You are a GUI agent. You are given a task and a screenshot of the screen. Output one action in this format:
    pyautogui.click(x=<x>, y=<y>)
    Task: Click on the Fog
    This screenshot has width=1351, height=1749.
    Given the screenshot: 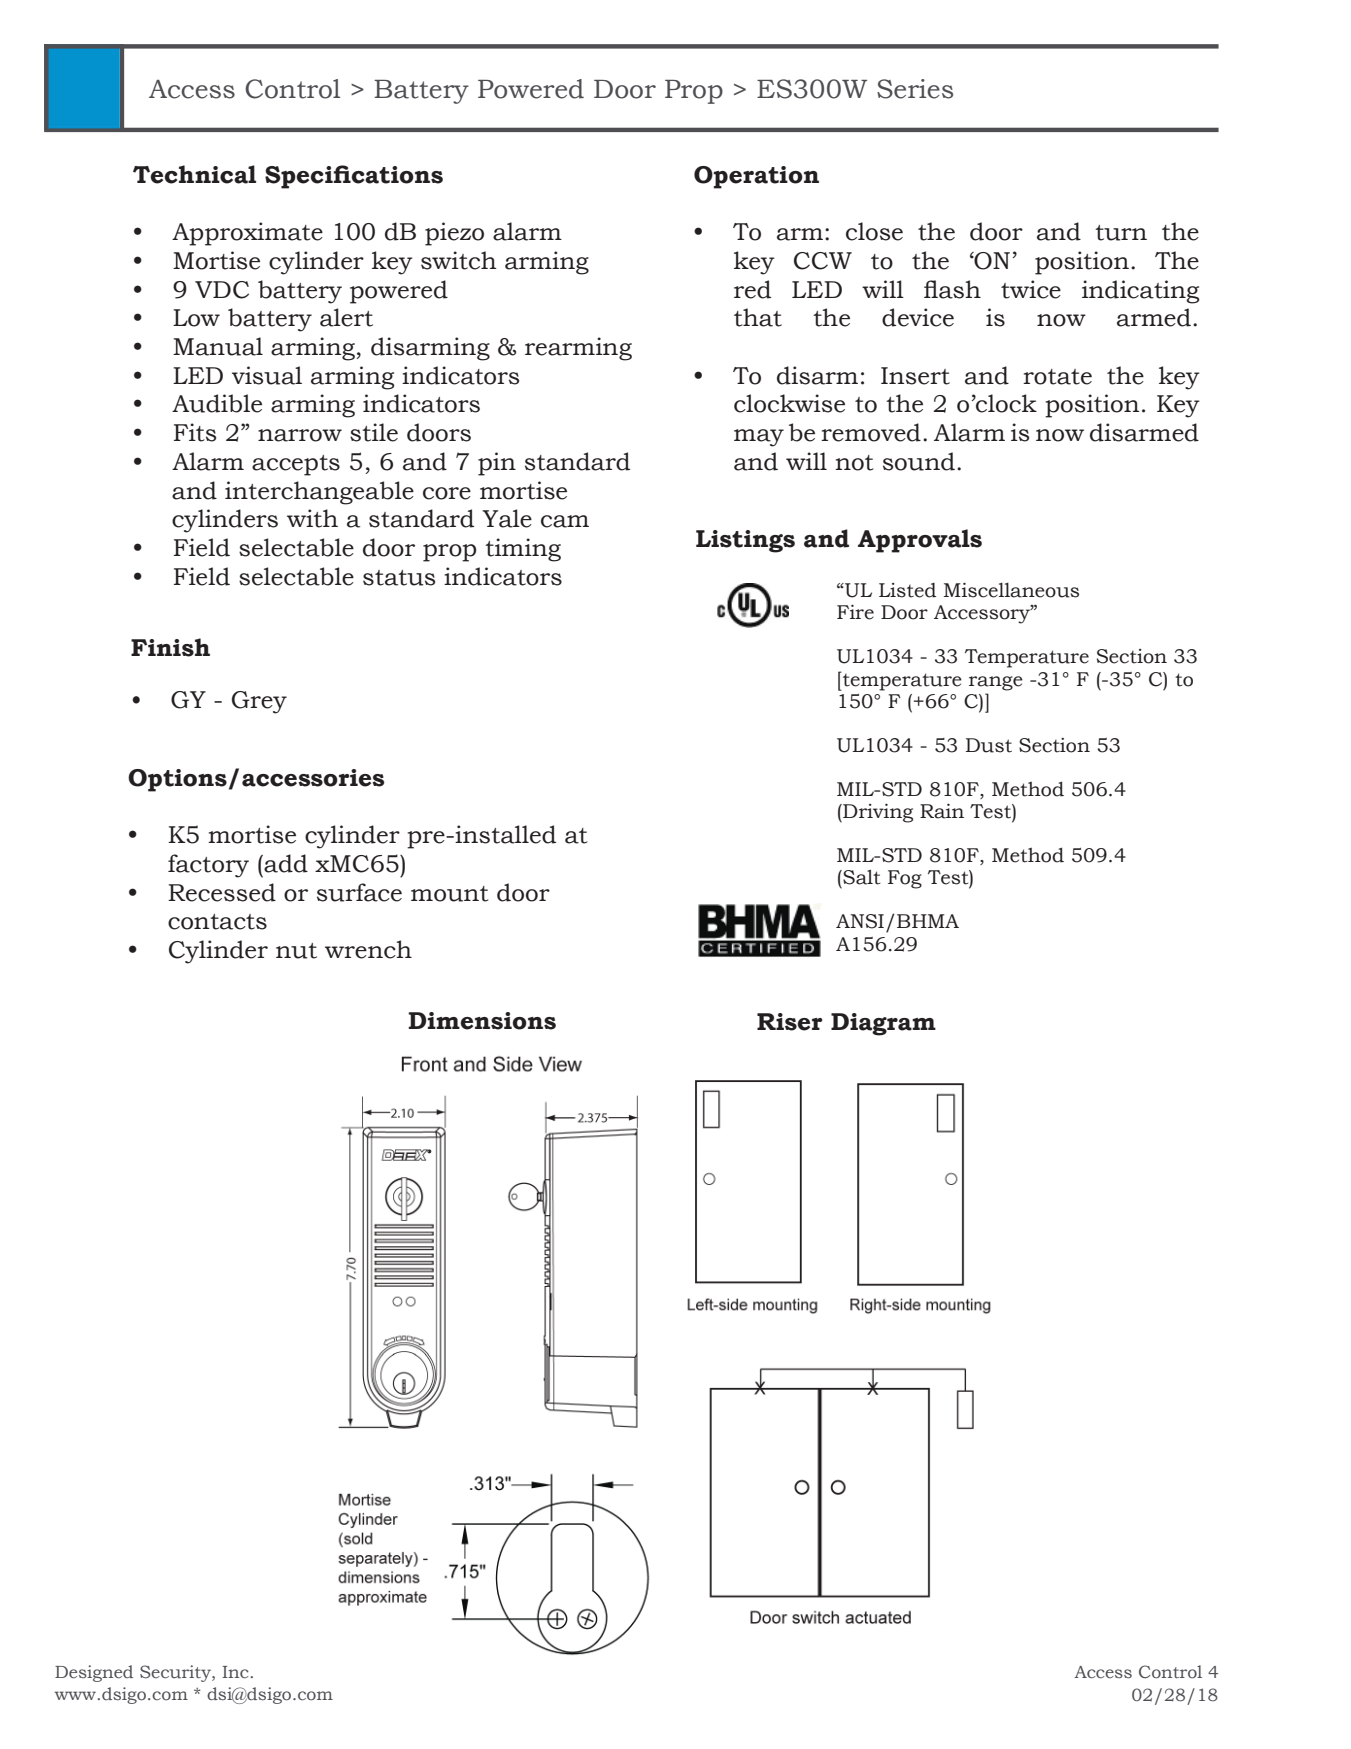 What is the action you would take?
    pyautogui.click(x=905, y=879)
